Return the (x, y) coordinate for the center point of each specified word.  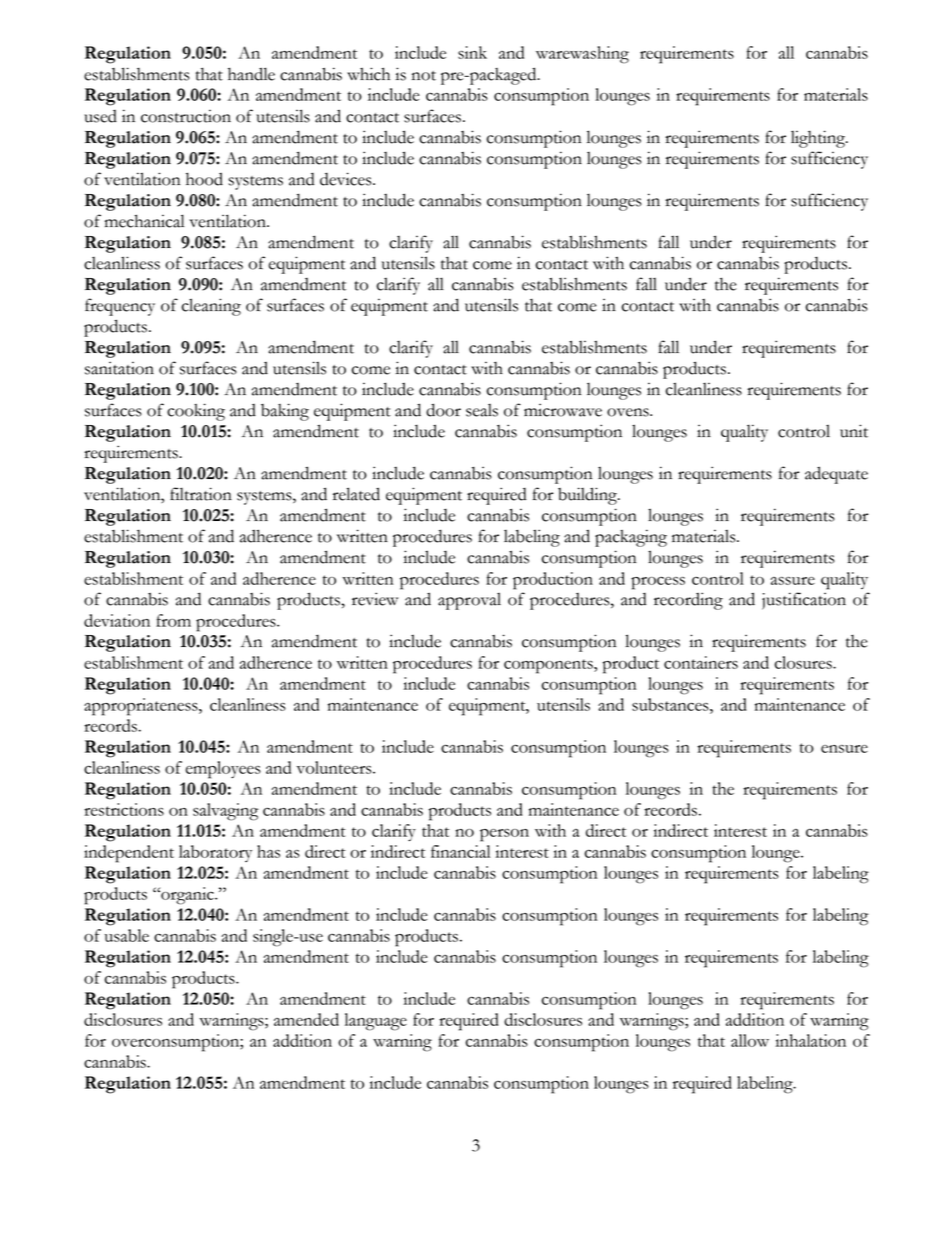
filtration (201, 494)
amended (306, 1019)
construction (186, 116)
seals (482, 410)
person (504, 835)
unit (854, 431)
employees (223, 770)
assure (793, 581)
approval (469, 601)
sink (472, 52)
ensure (844, 749)
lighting (819, 139)
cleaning (211, 307)
